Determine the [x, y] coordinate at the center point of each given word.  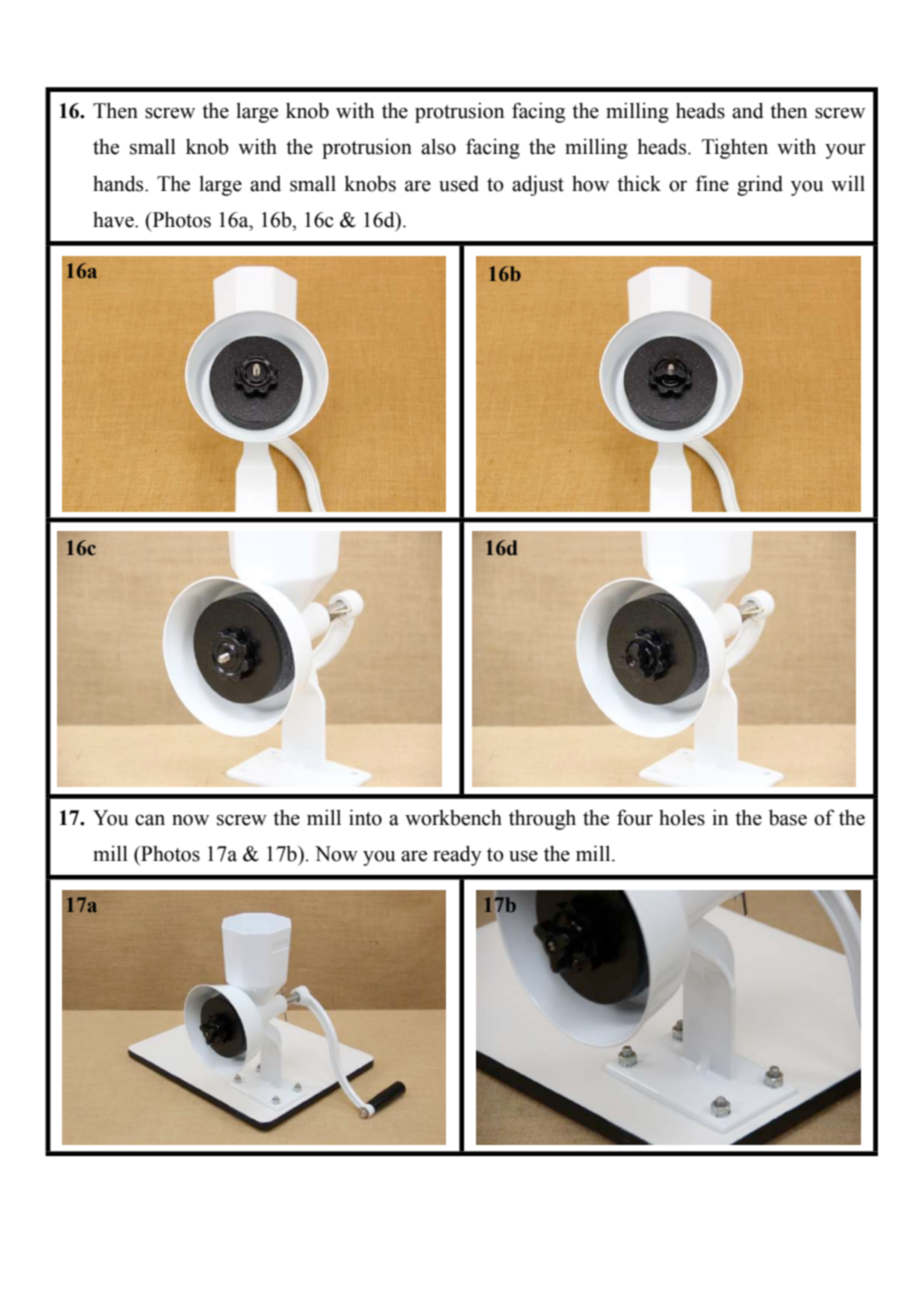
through [542, 819]
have [114, 220]
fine [712, 183]
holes [682, 817]
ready [457, 855]
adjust [538, 185]
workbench [453, 818]
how [590, 184]
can [150, 820]
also [438, 146]
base [788, 817]
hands [119, 183]
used [459, 184]
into [365, 817]
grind [760, 185]
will [848, 183]
